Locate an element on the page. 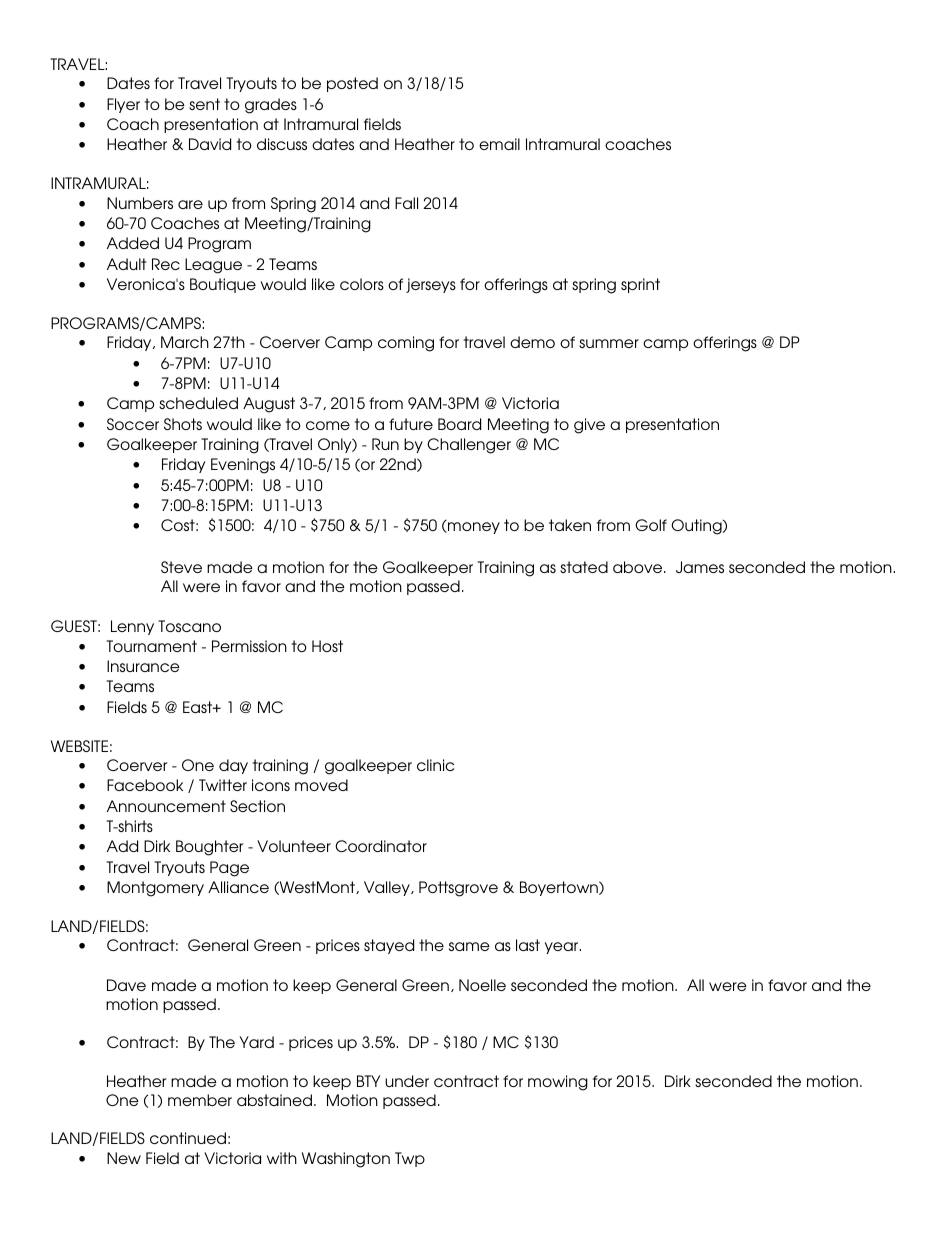 The image size is (952, 1233). Announcement is located at coordinates (166, 806).
